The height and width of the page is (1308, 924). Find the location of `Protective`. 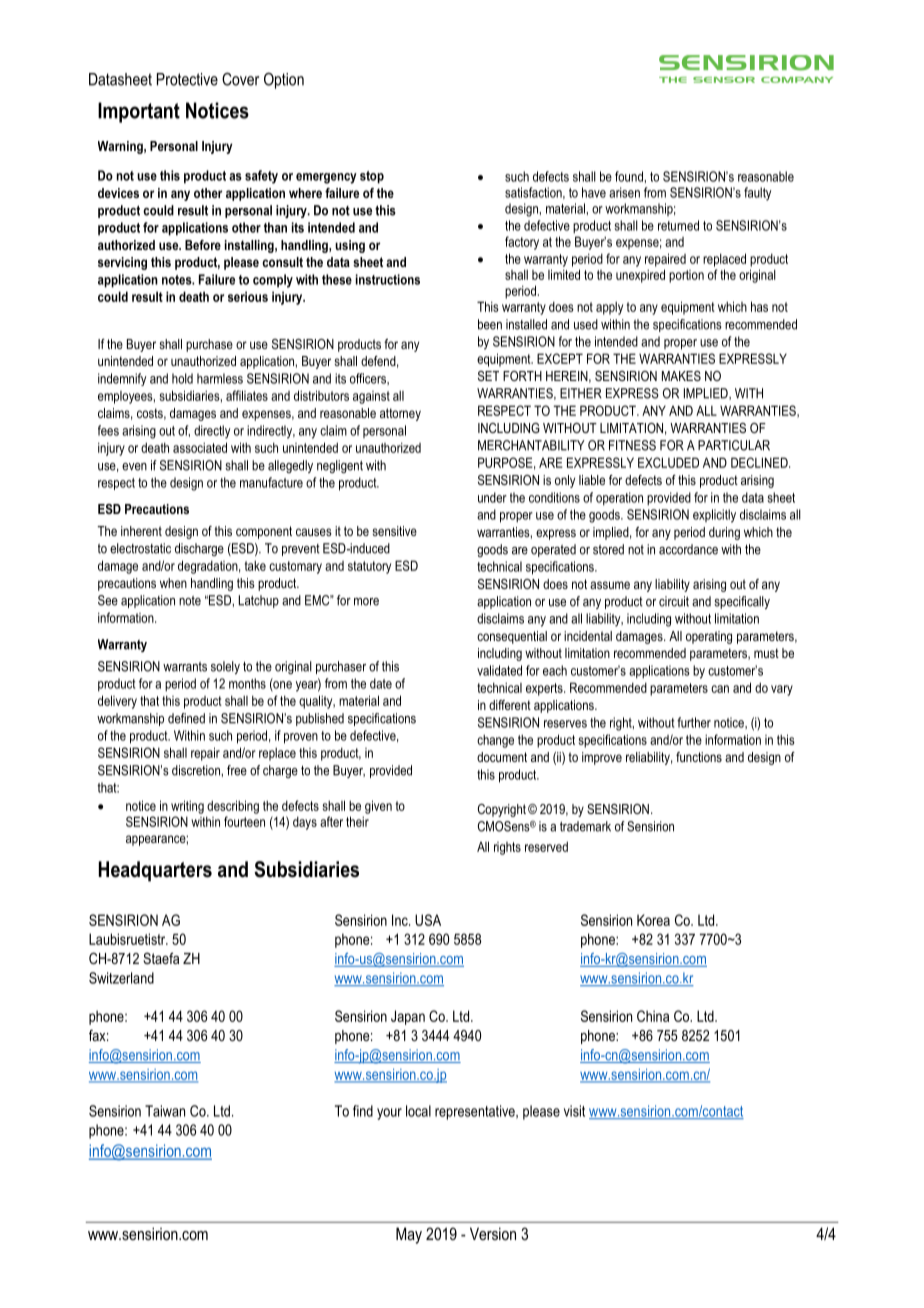

Protective is located at coordinates (187, 79).
